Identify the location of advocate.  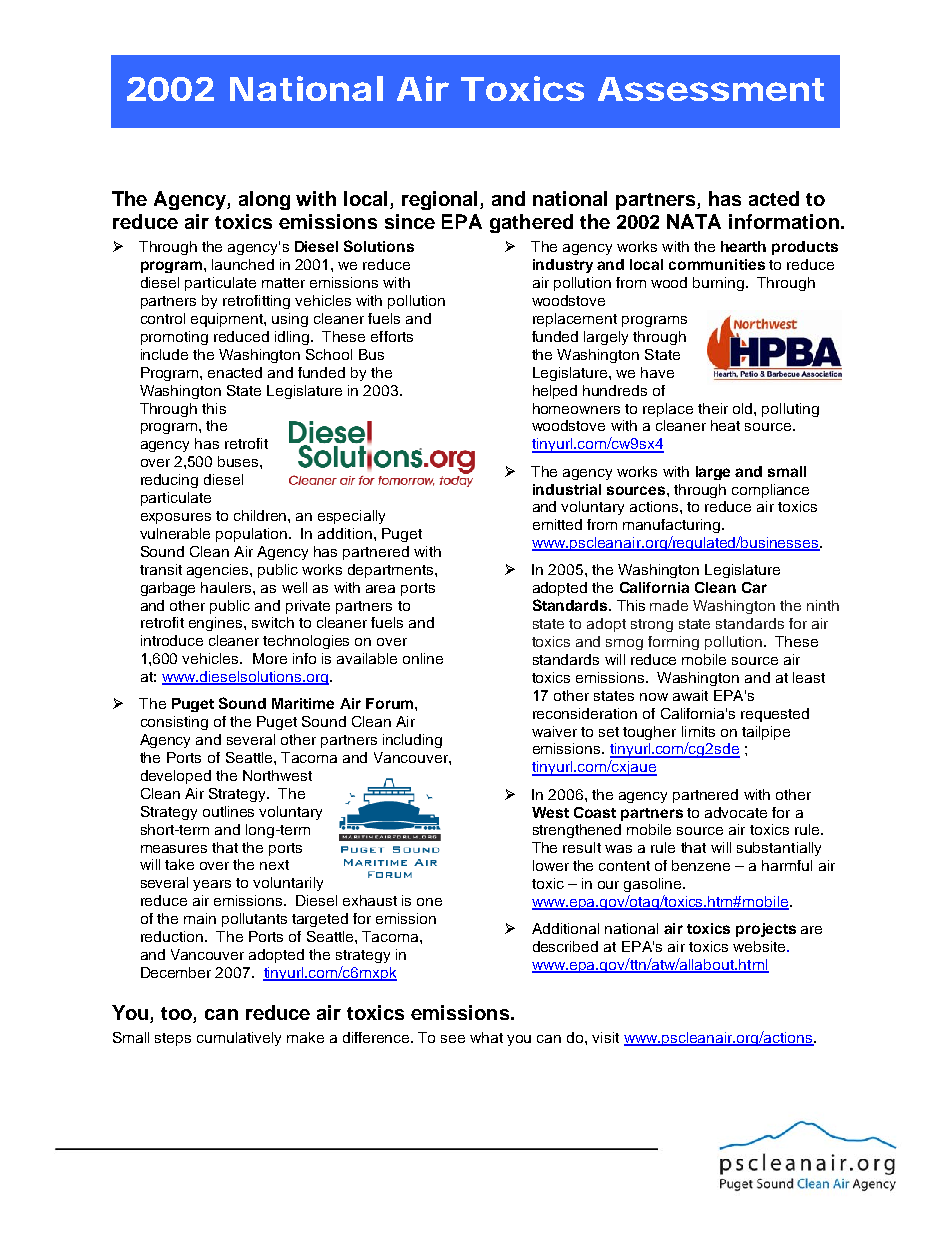
(736, 812).
